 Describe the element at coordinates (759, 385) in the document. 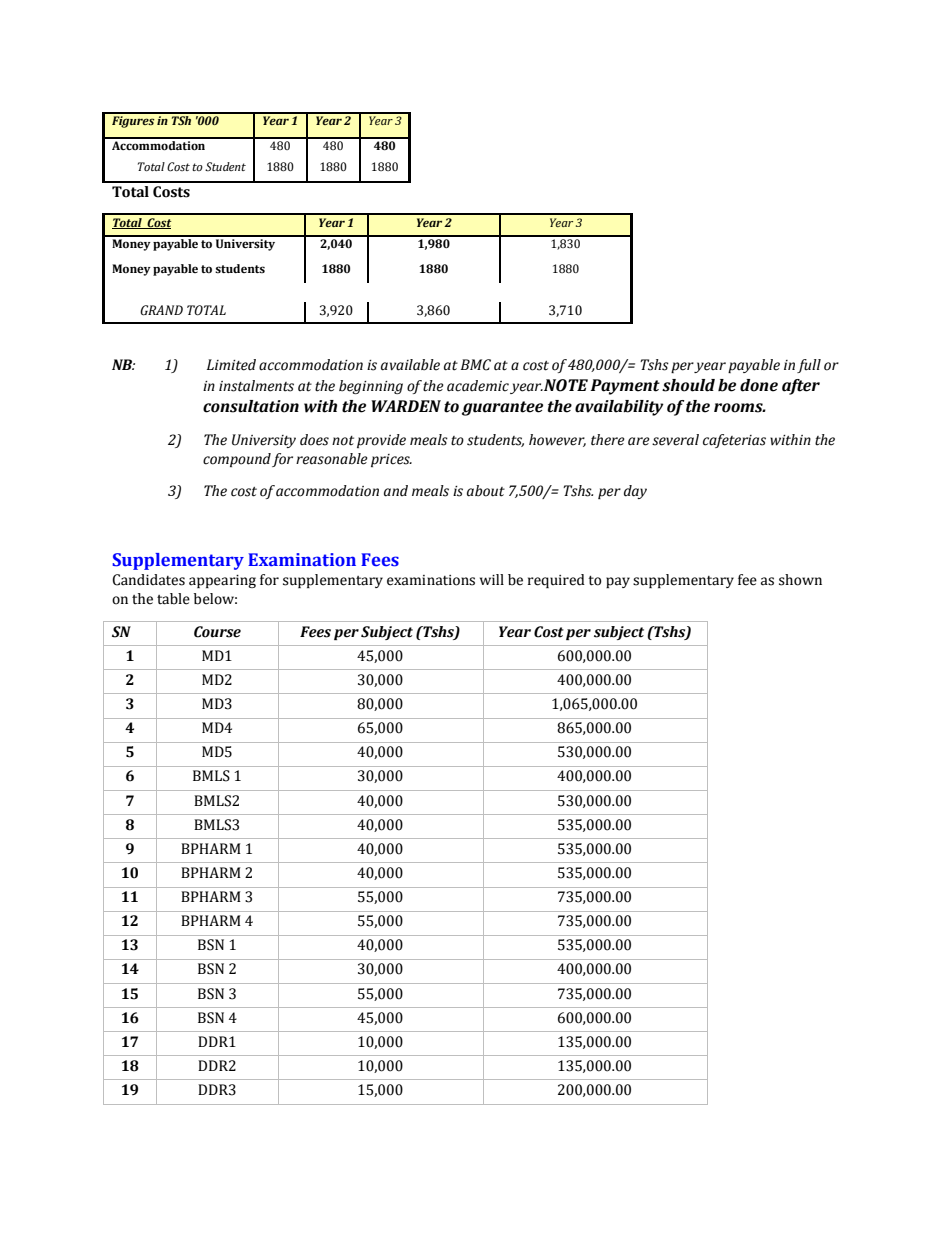

I see `done` at that location.
